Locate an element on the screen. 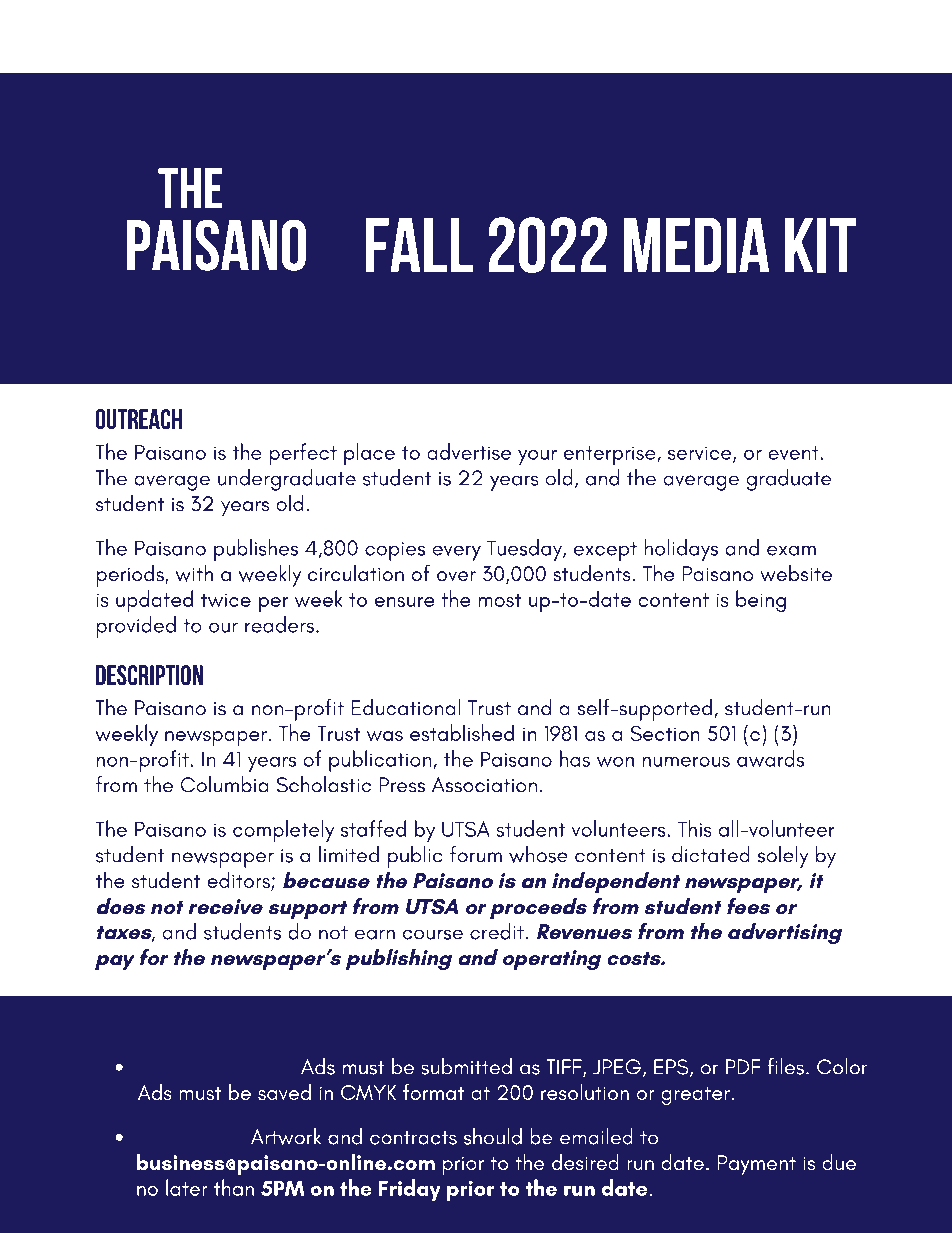 The width and height of the screenshot is (952, 1233). OUTREACH is located at coordinates (138, 419).
